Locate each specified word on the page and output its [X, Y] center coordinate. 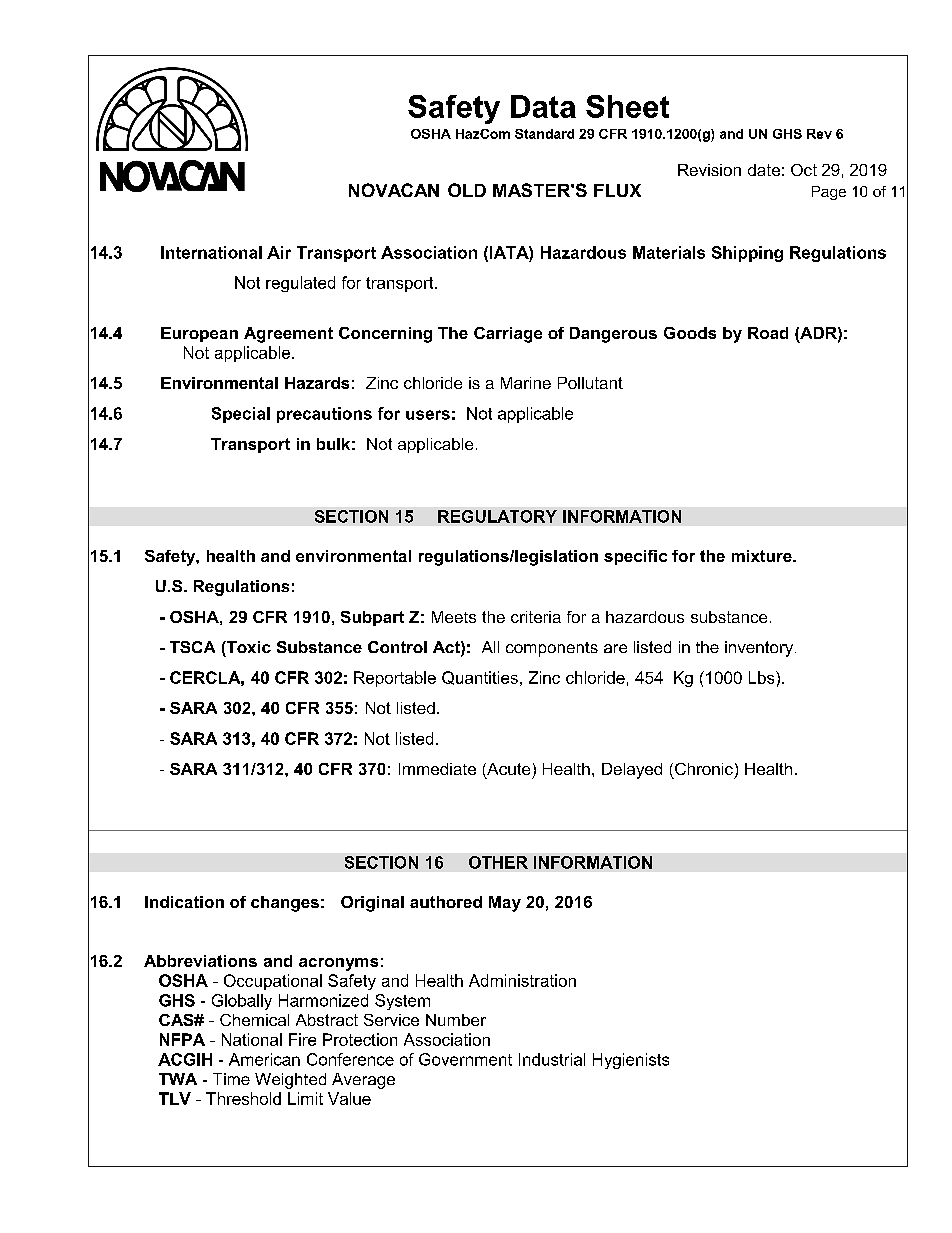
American [264, 1059]
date [764, 170]
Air [279, 252]
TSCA [192, 647]
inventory [760, 649]
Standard [544, 134]
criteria [536, 617]
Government [465, 1059]
